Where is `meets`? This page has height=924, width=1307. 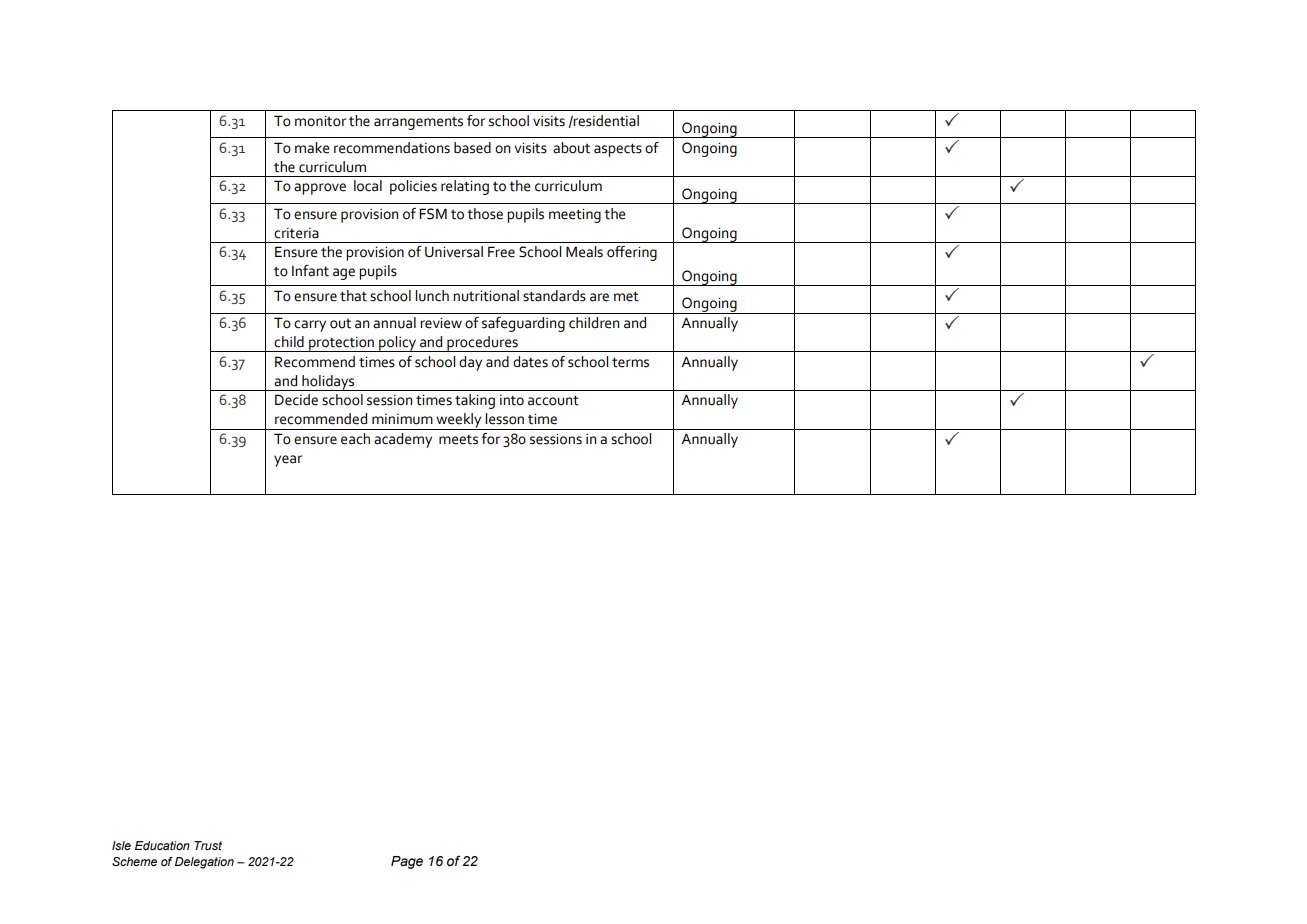
meets is located at coordinates (458, 439).
